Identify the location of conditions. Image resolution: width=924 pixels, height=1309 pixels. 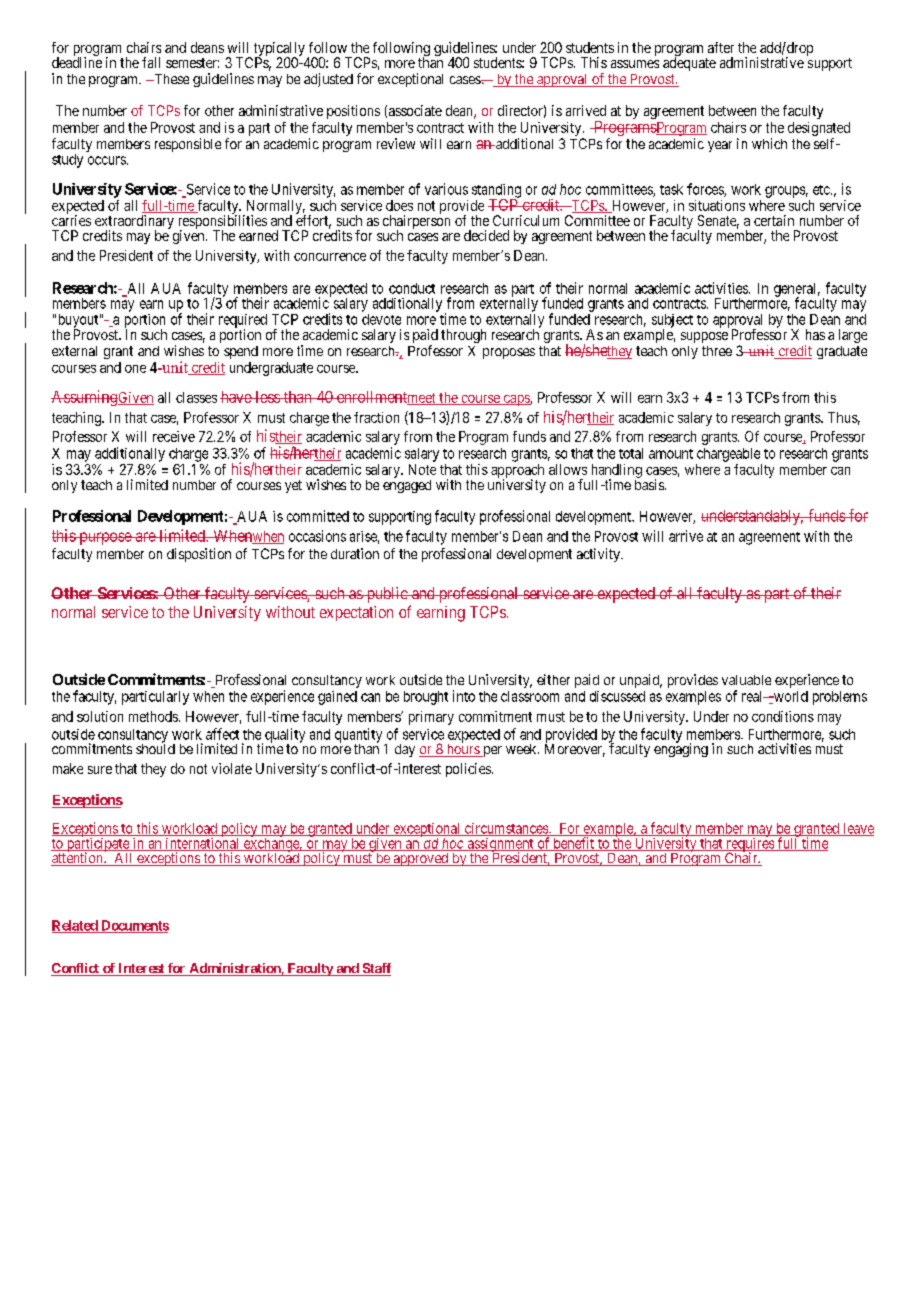
(783, 716).
